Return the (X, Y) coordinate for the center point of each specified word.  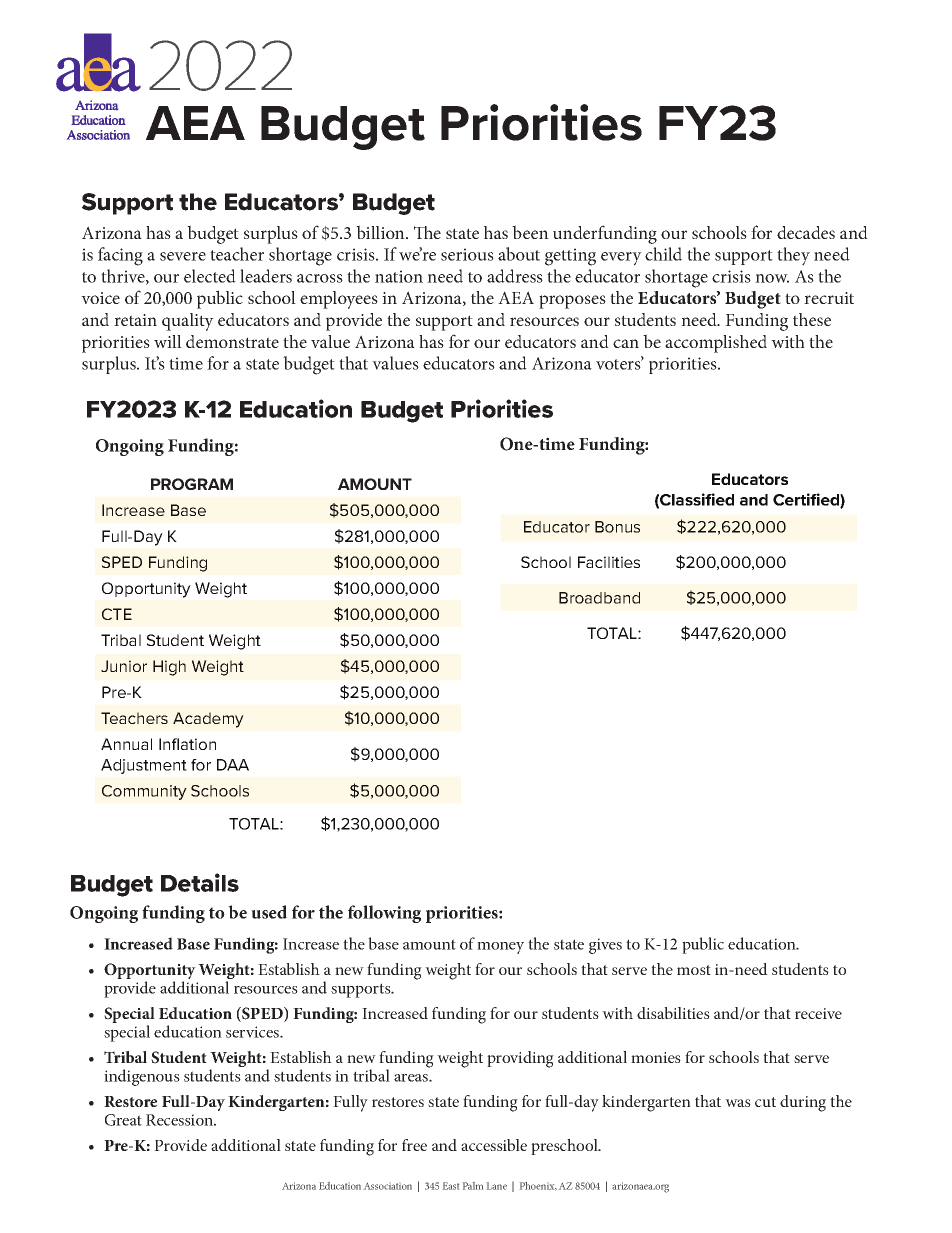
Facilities (609, 562)
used (269, 912)
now (772, 278)
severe (183, 256)
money (500, 948)
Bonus (617, 527)
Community (144, 792)
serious (467, 254)
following (384, 914)
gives (605, 946)
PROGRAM (192, 484)
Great (123, 1120)
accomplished (716, 344)
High (169, 668)
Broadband (599, 598)
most (694, 970)
